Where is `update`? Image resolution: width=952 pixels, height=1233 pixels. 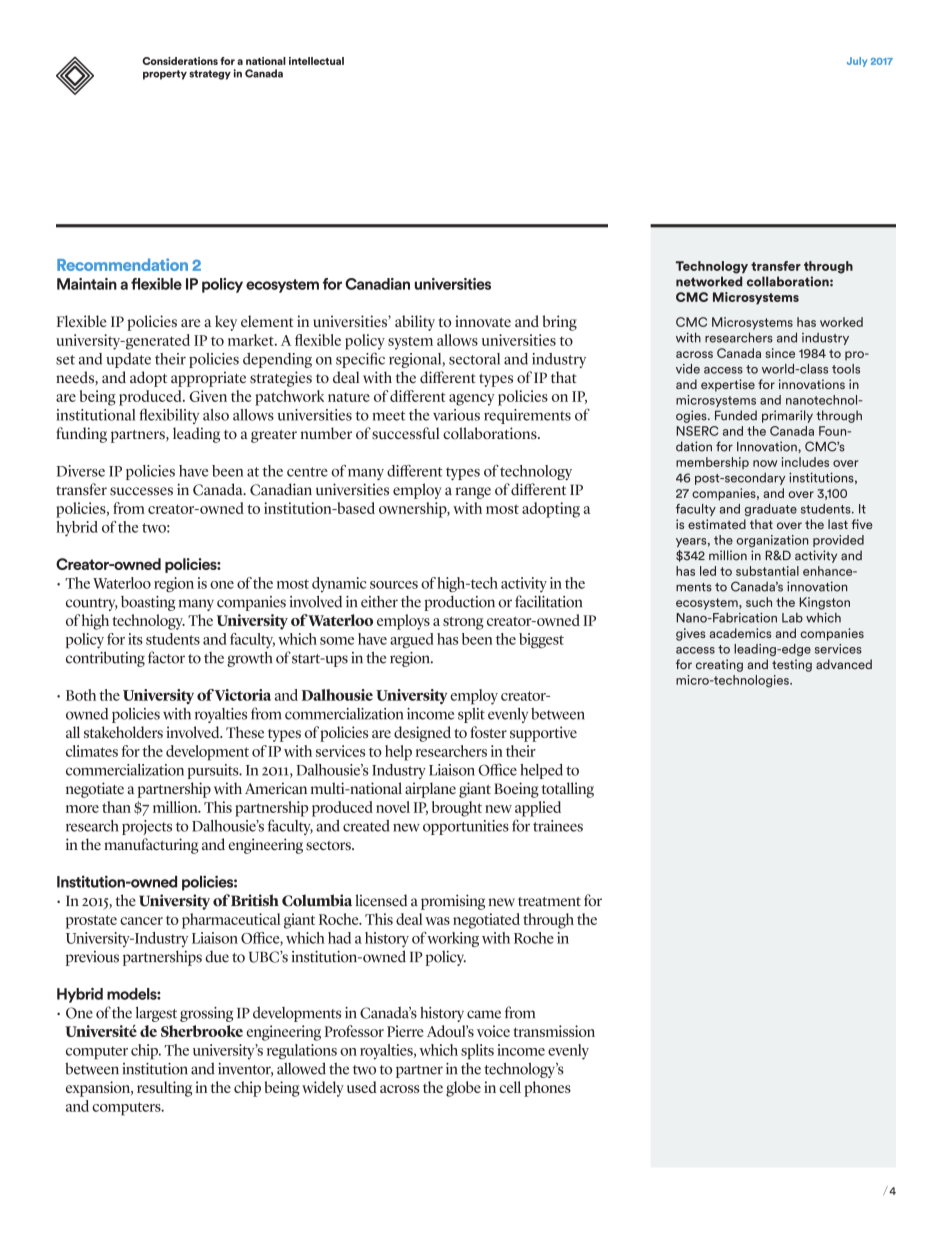 update is located at coordinates (128, 360).
